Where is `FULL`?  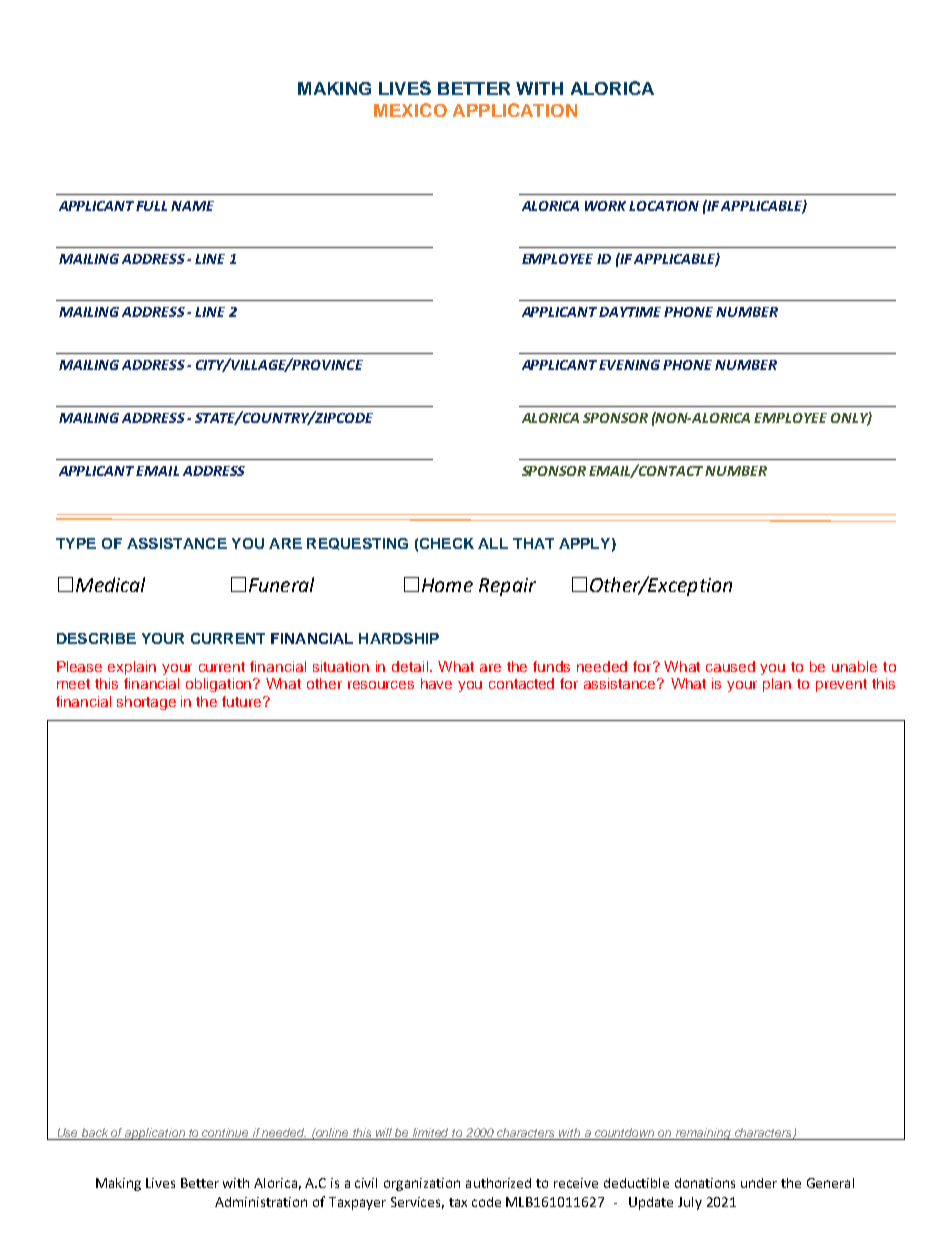 FULL is located at coordinates (151, 206).
